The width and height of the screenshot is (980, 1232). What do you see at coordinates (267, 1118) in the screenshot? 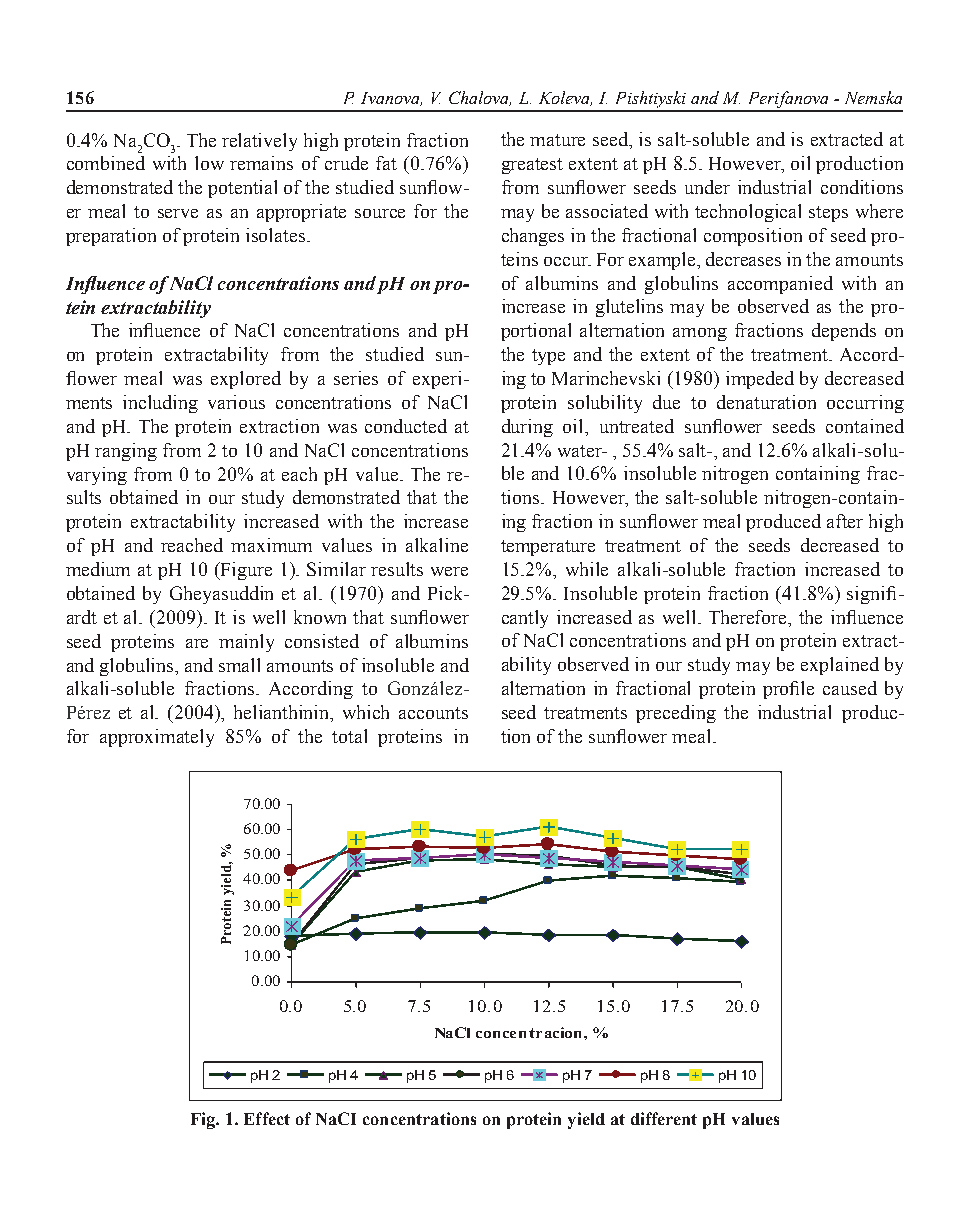
I see `Effect` at bounding box center [267, 1118].
